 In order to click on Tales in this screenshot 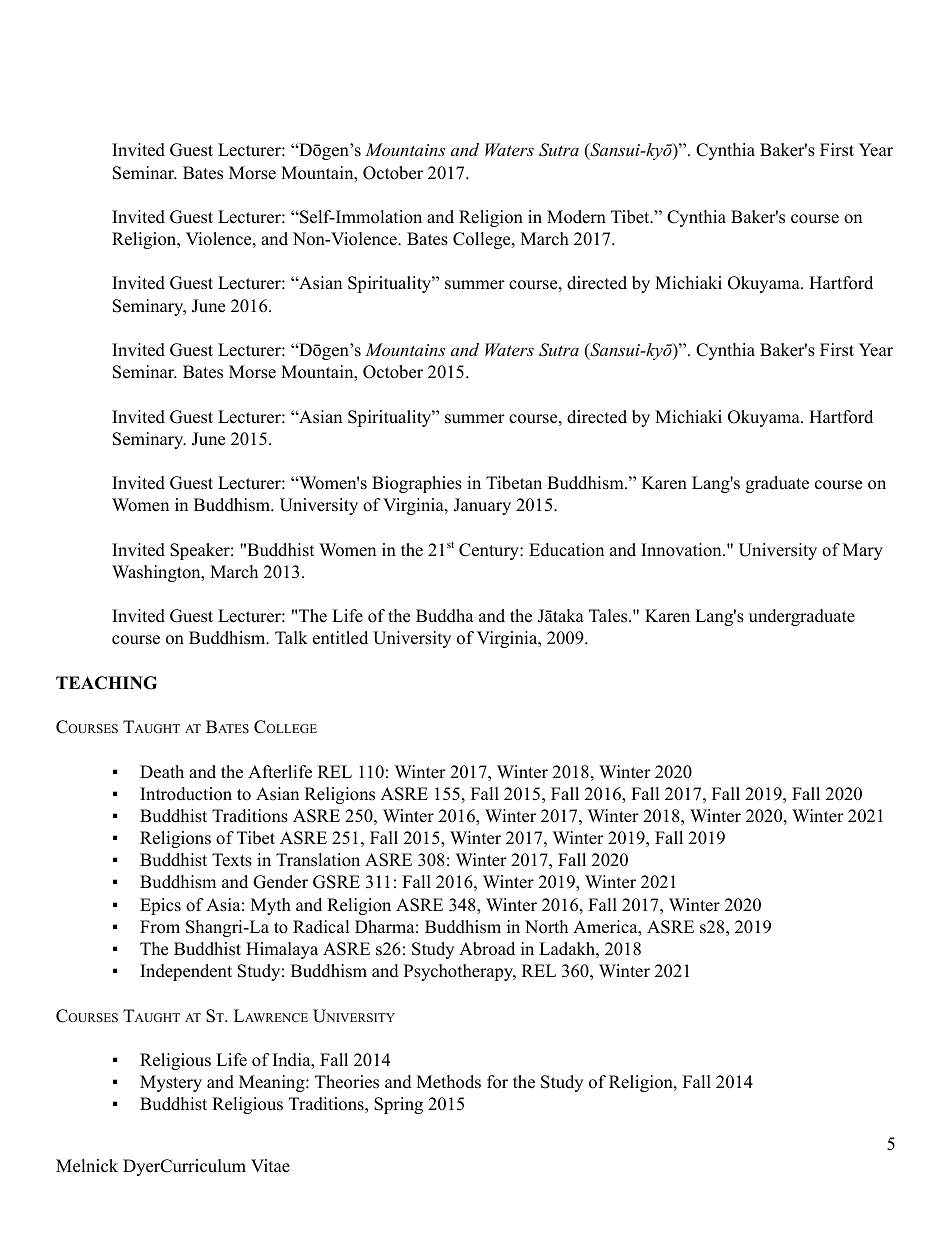, I will do `click(609, 616)`.
